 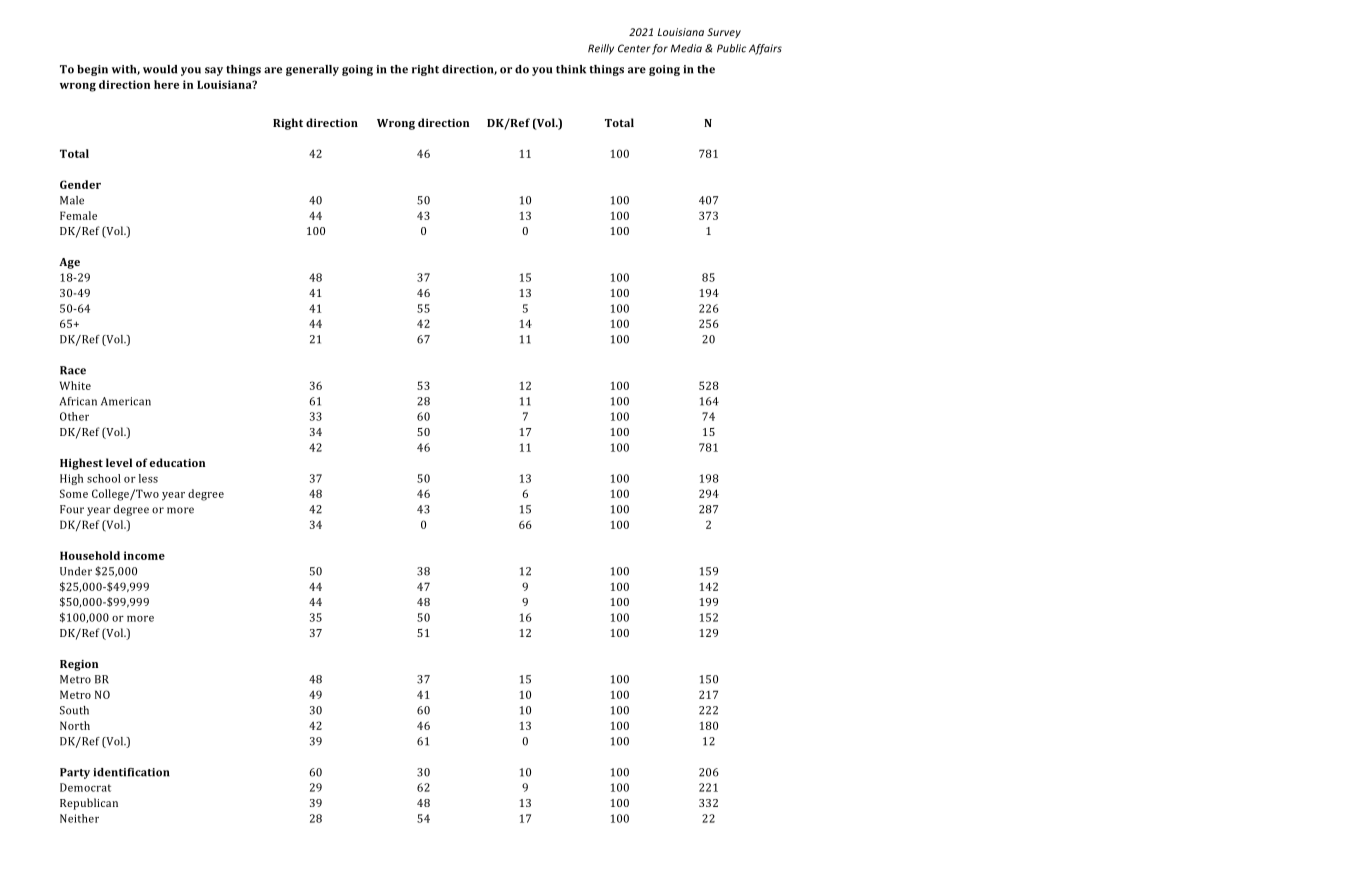 I want to click on generally, so click(x=312, y=70).
